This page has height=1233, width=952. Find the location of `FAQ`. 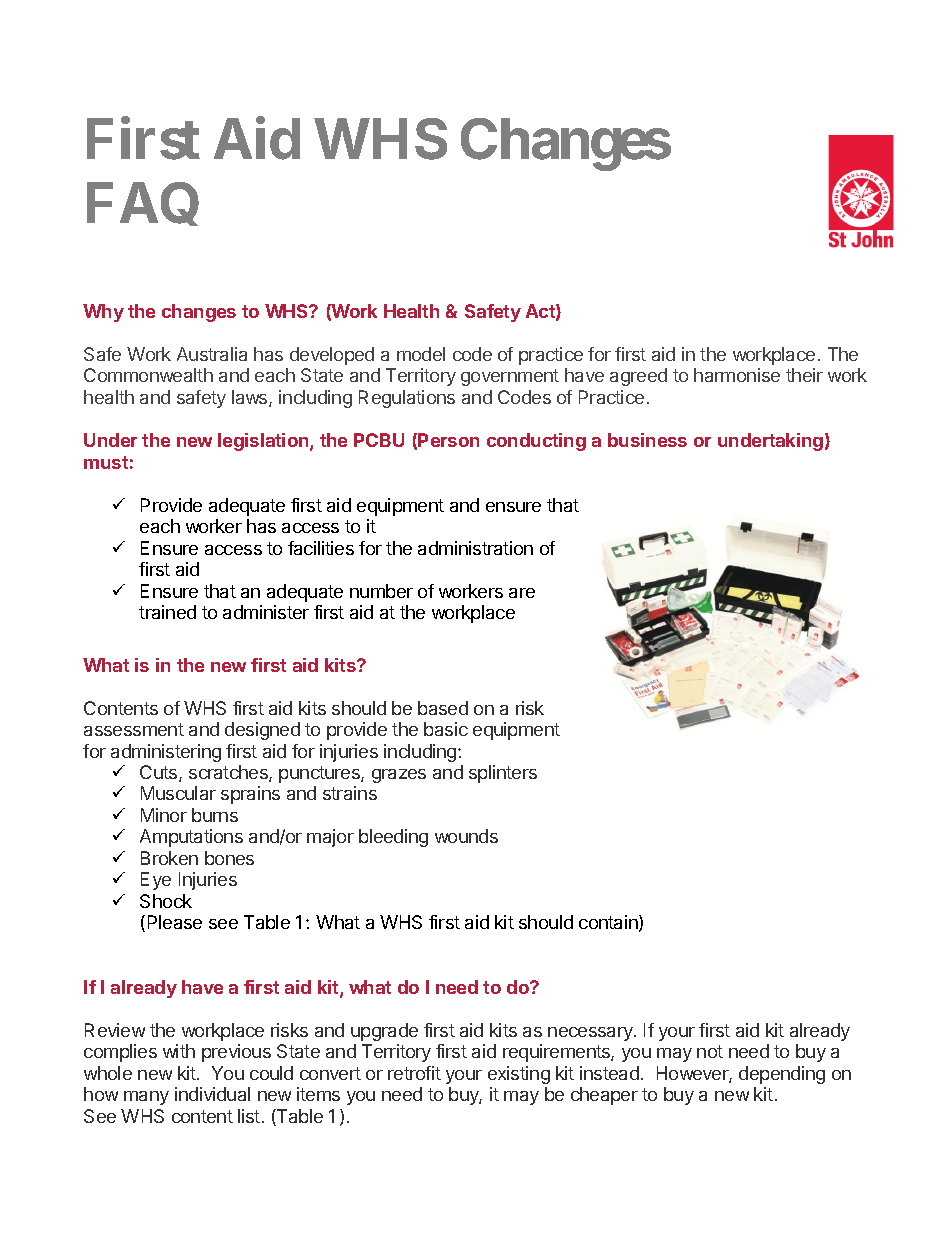

FAQ is located at coordinates (143, 204).
